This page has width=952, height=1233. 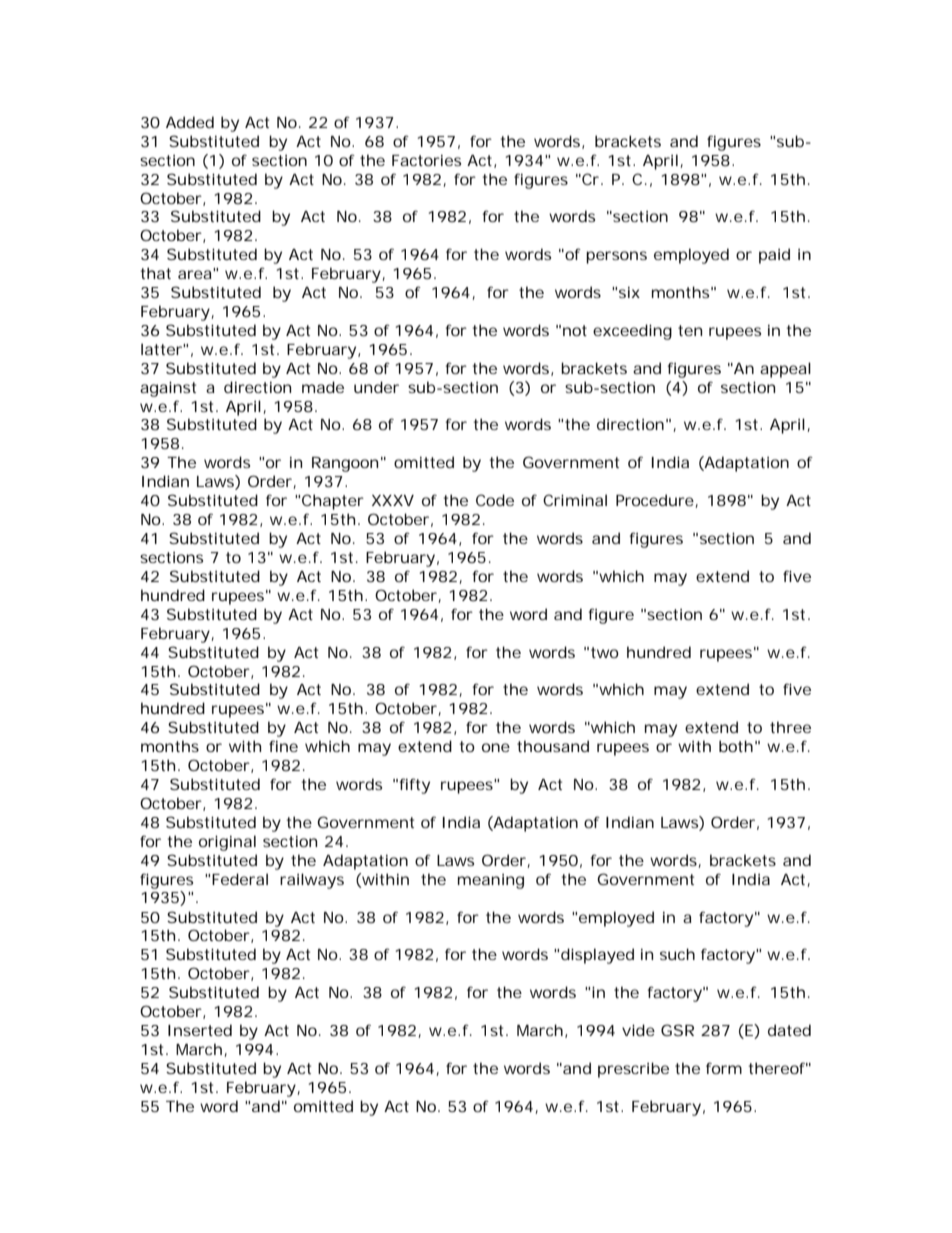 I want to click on Code, so click(x=495, y=500).
